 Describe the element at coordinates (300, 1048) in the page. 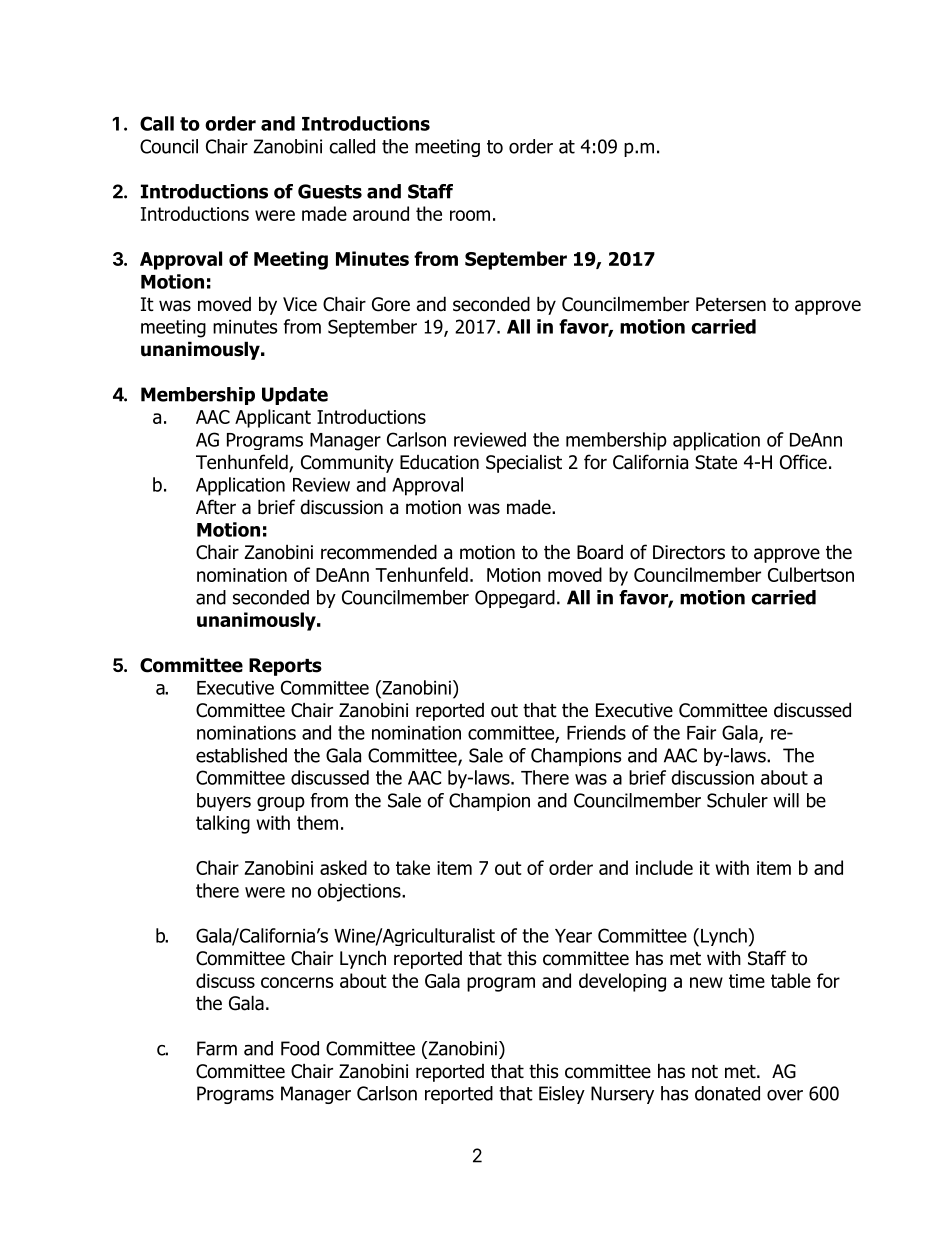

I see `Food` at that location.
